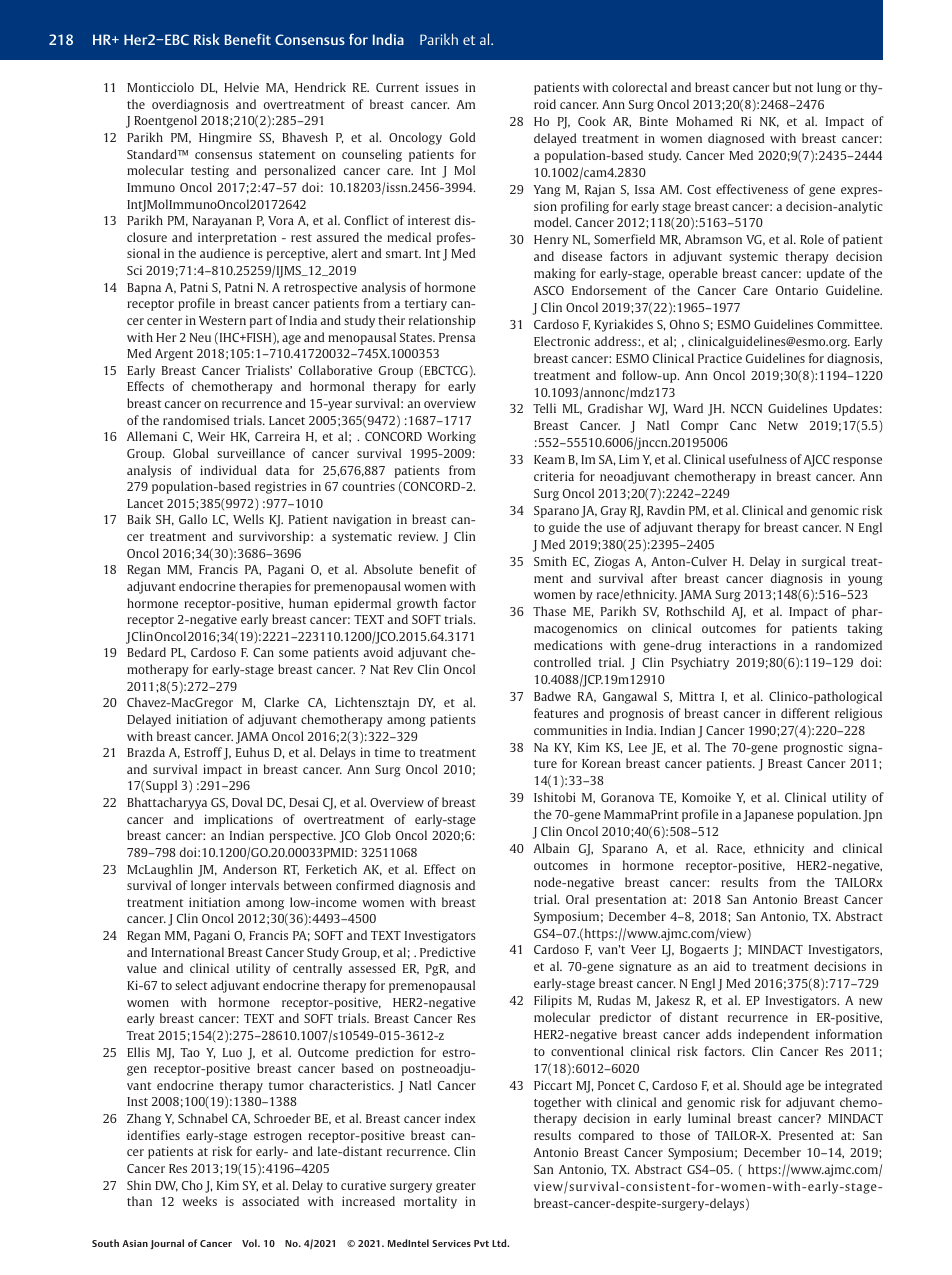 This screenshot has height=1275, width=952. Describe the element at coordinates (782, 87) in the screenshot. I see `but` at that location.
